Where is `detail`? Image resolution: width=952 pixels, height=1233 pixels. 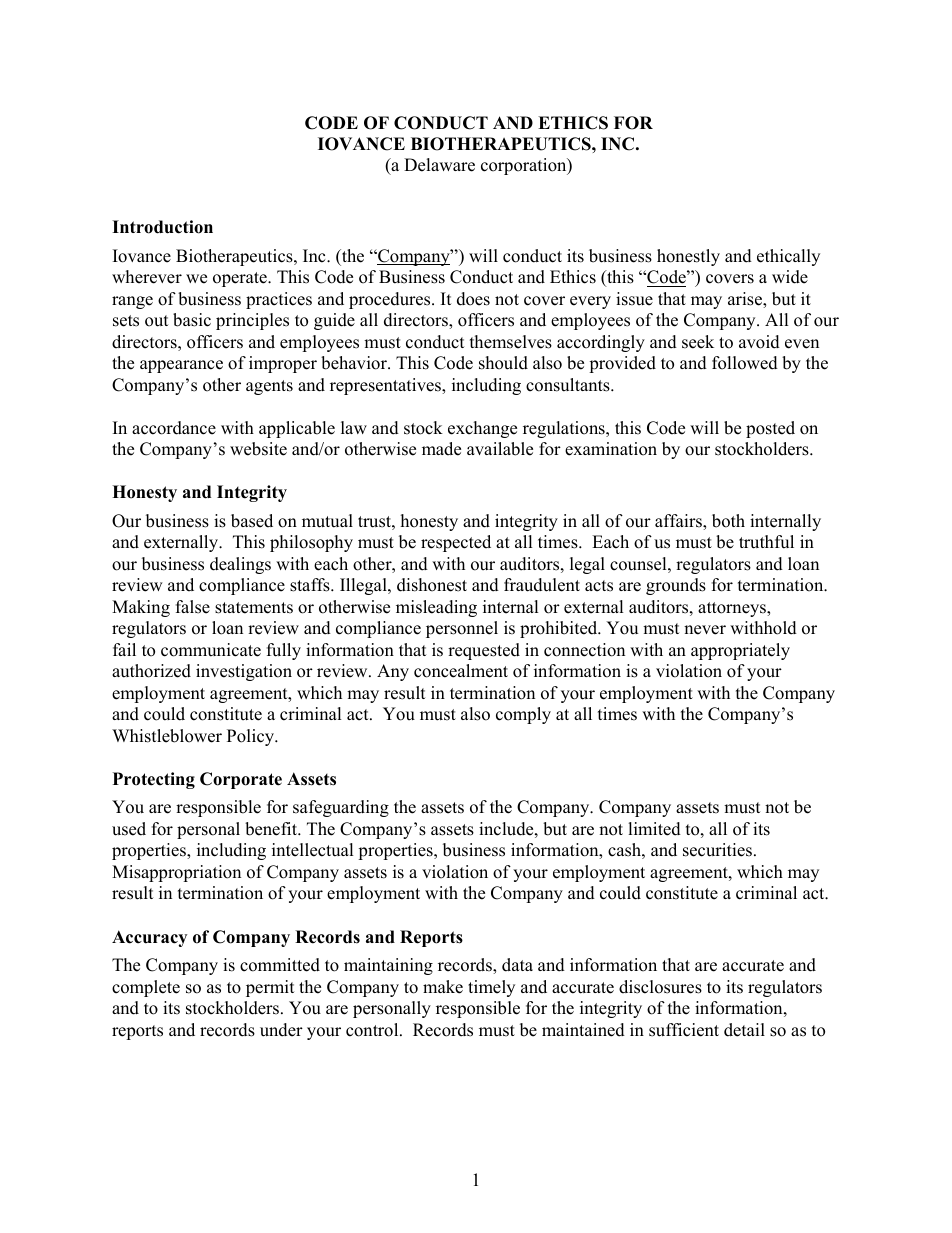 detail is located at coordinates (744, 1030).
